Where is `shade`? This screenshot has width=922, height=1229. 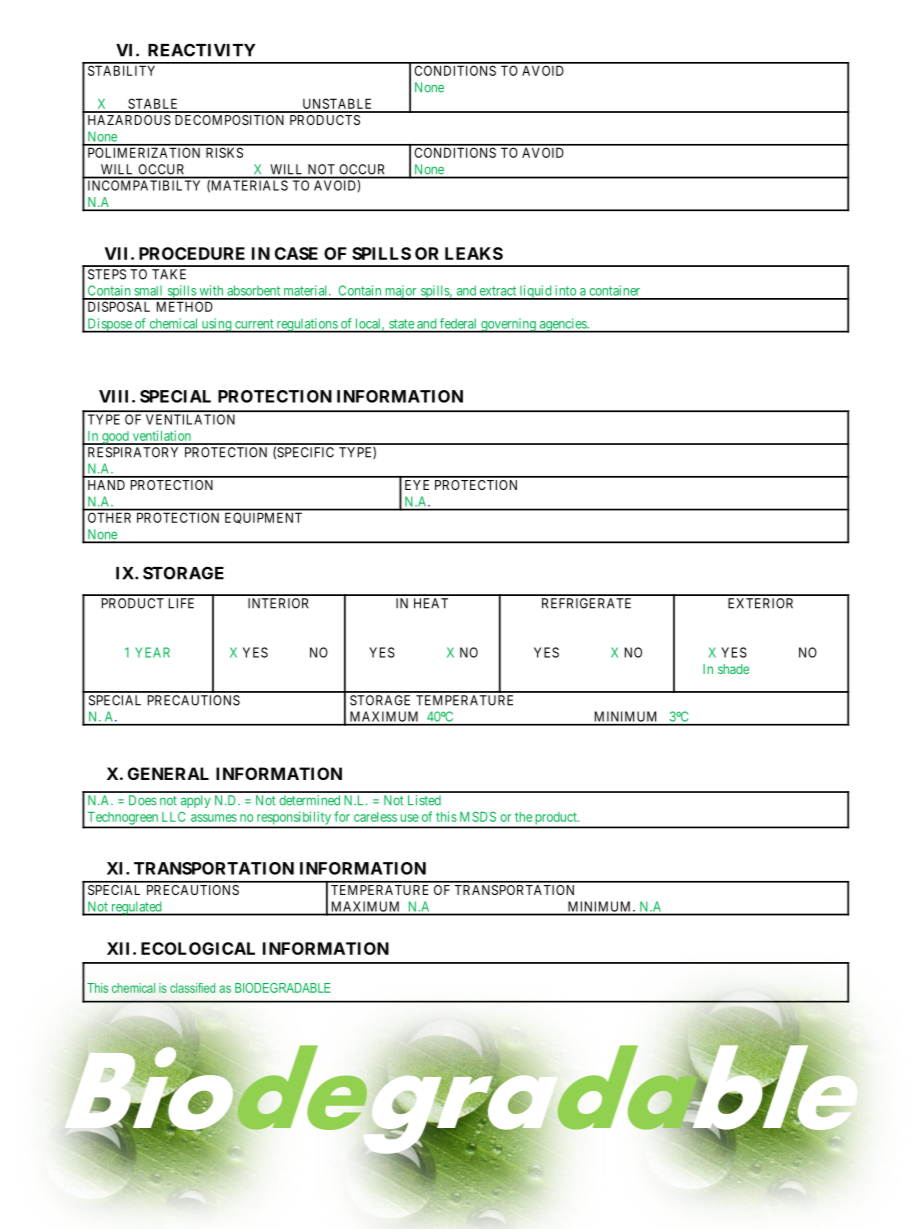 shade is located at coordinates (733, 669).
